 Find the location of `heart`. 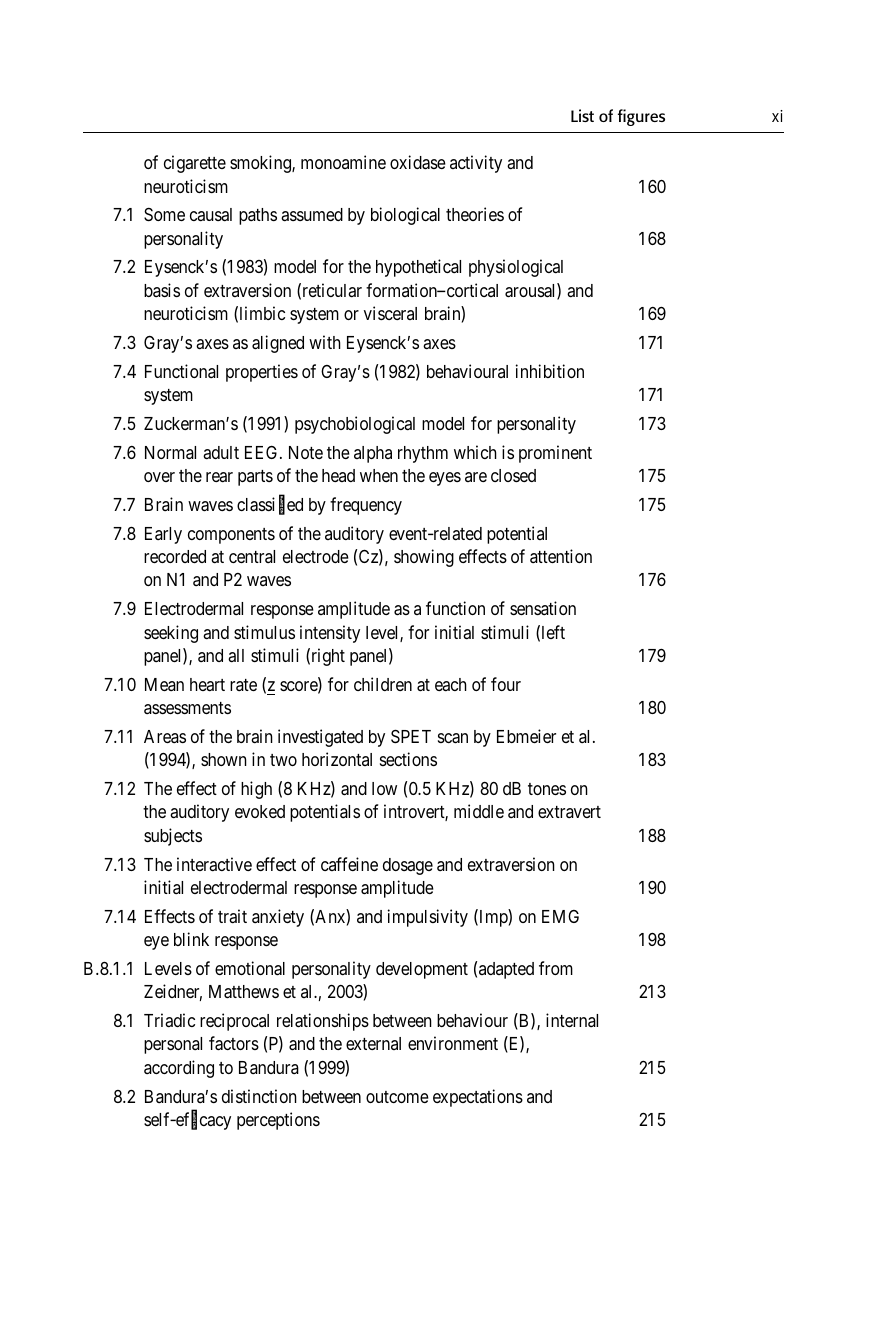

heart is located at coordinates (207, 684).
